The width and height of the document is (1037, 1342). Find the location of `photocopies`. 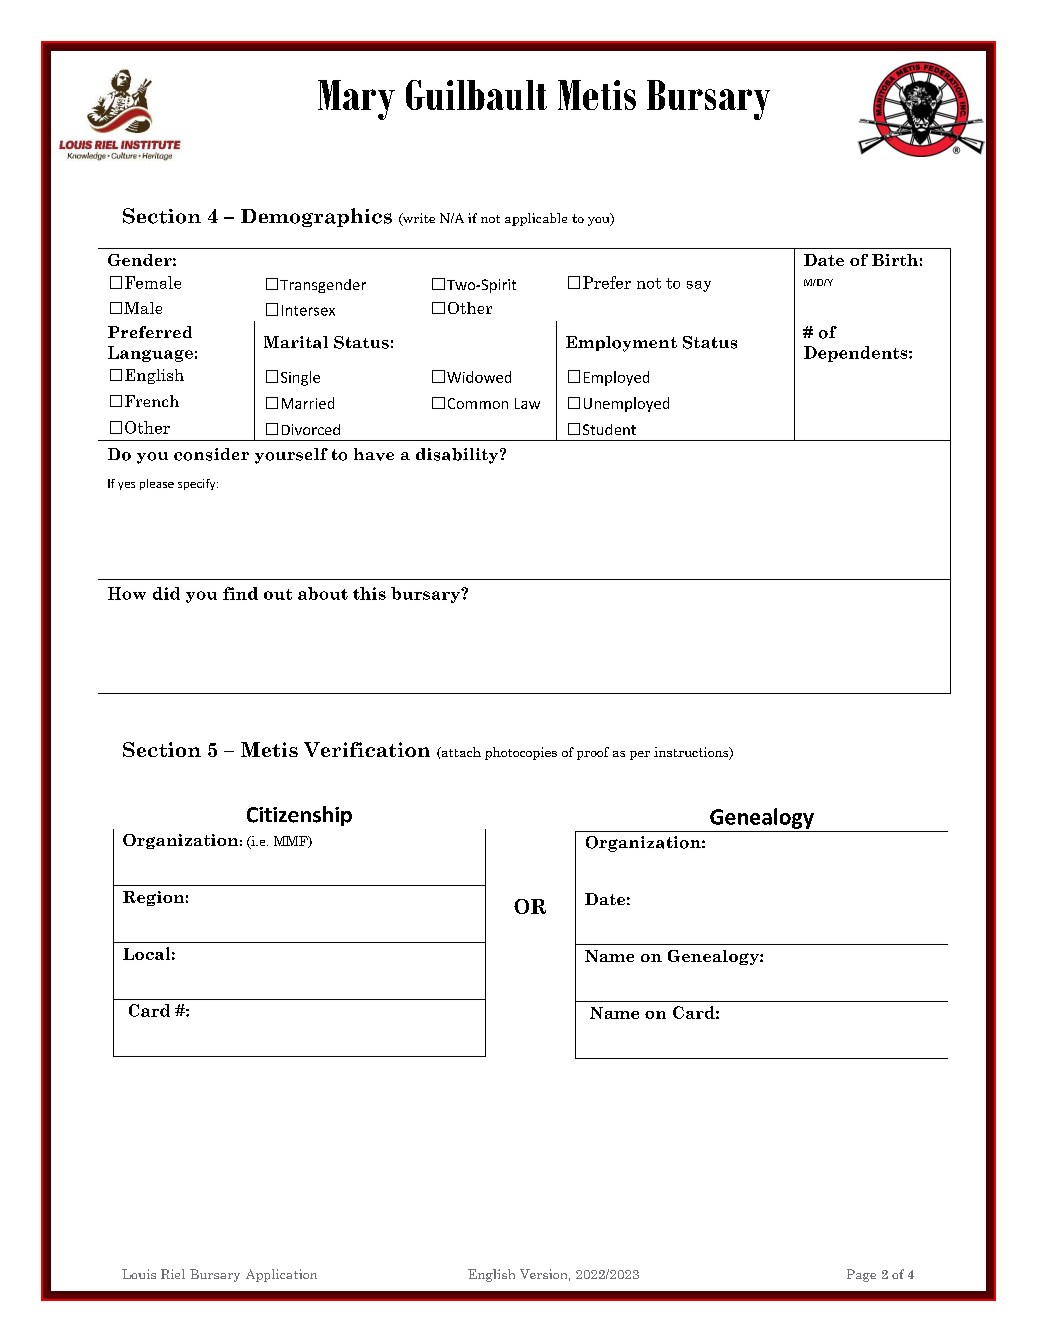

photocopies is located at coordinates (521, 753).
